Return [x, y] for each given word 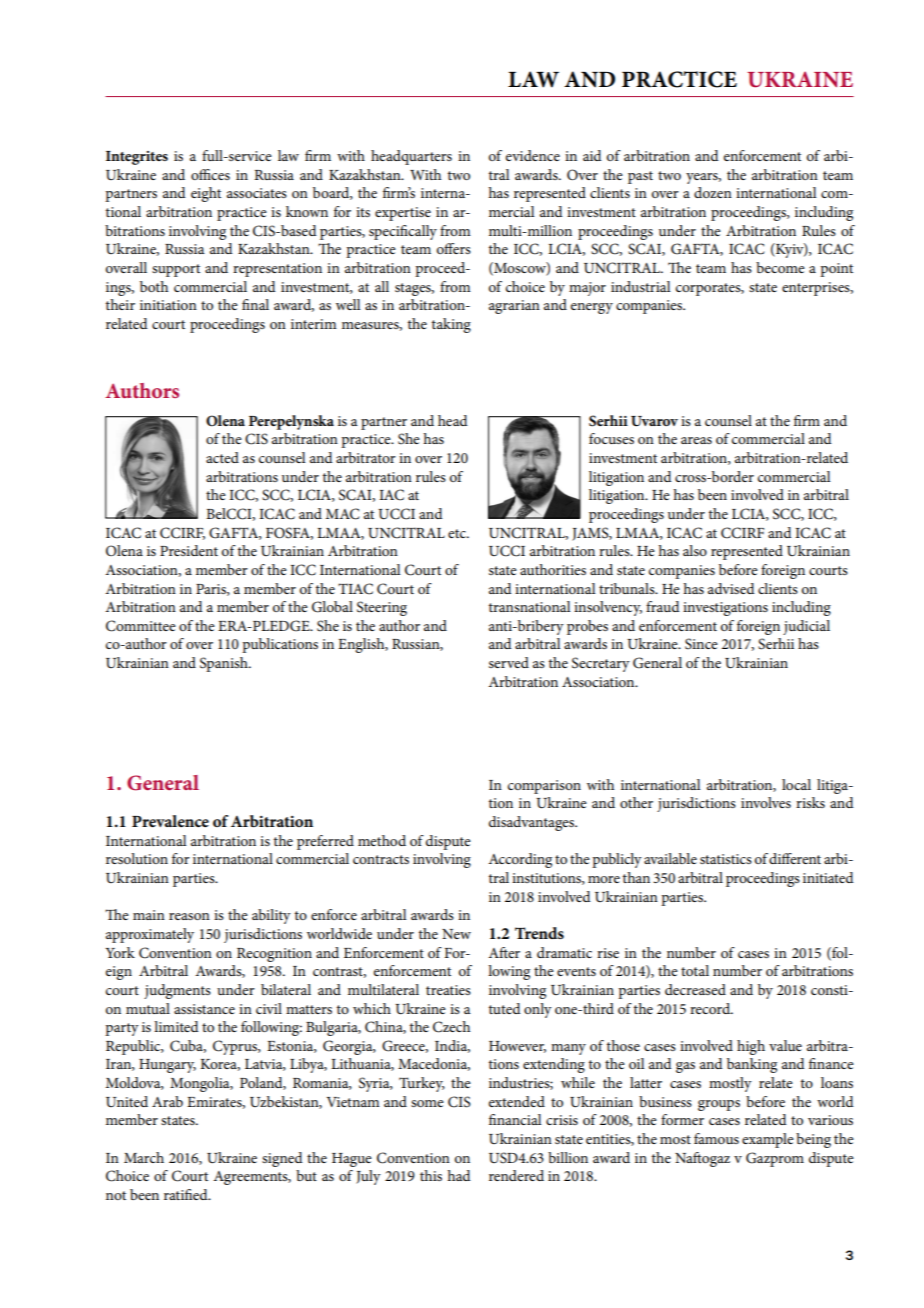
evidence [533, 155]
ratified [187, 1194]
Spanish [225, 664]
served [509, 662]
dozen [713, 192]
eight [206, 194]
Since [701, 644]
